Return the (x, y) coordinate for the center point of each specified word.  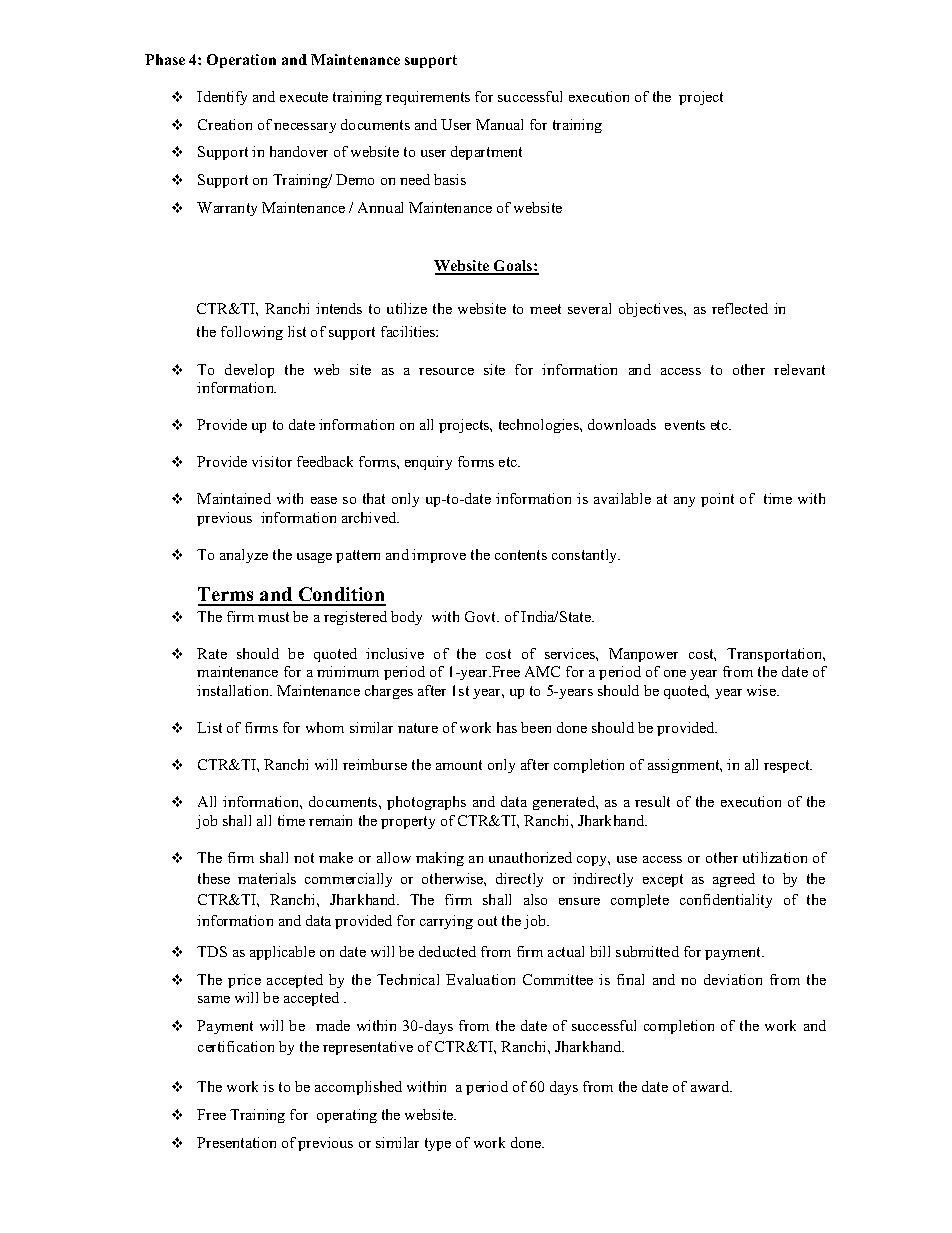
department (486, 153)
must (273, 617)
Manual (499, 124)
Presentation (236, 1142)
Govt (482, 616)
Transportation (776, 655)
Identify (222, 98)
